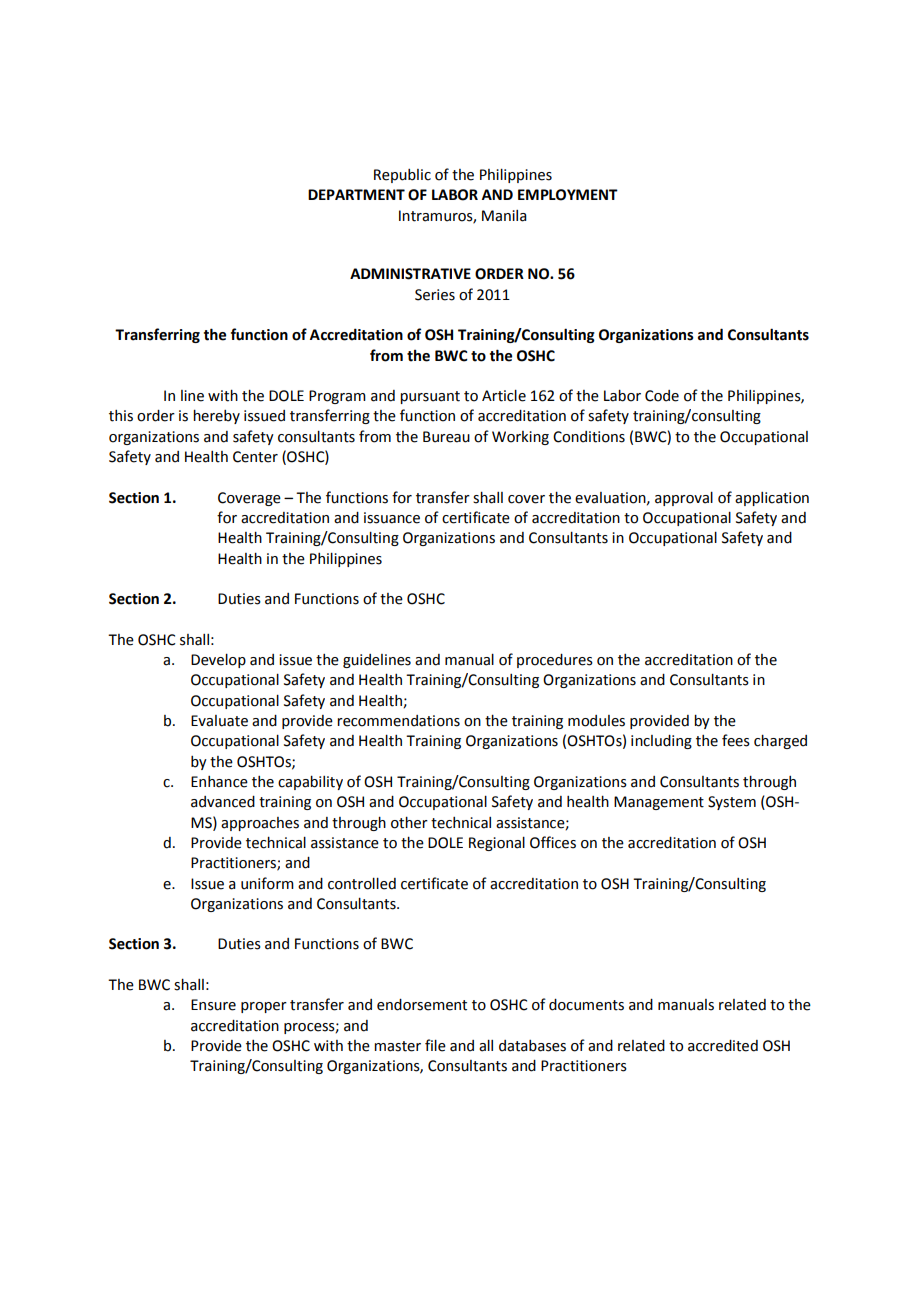 The height and width of the image is (1308, 924). I want to click on recommendations, so click(398, 721).
